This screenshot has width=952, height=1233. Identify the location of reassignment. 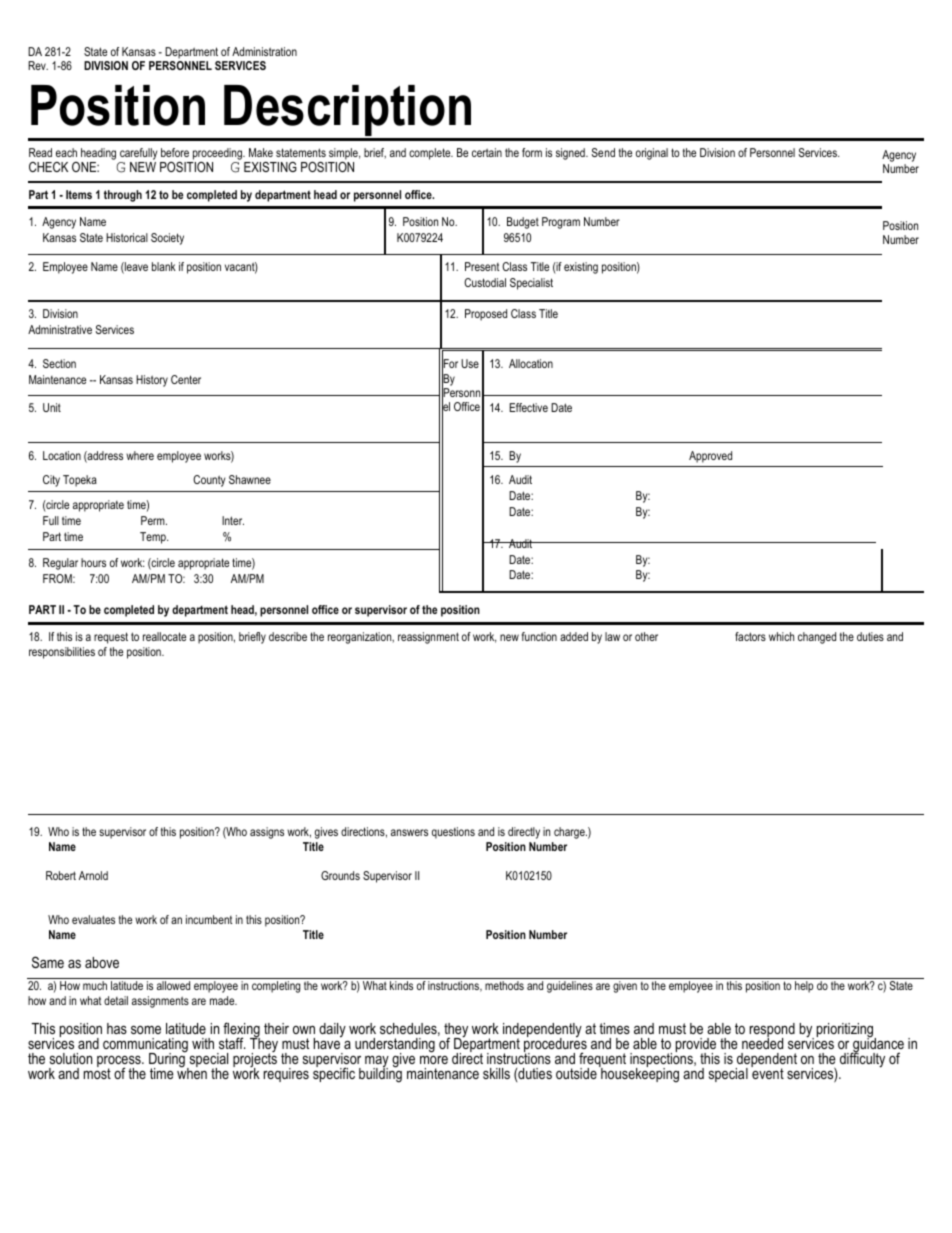
(428, 638).
